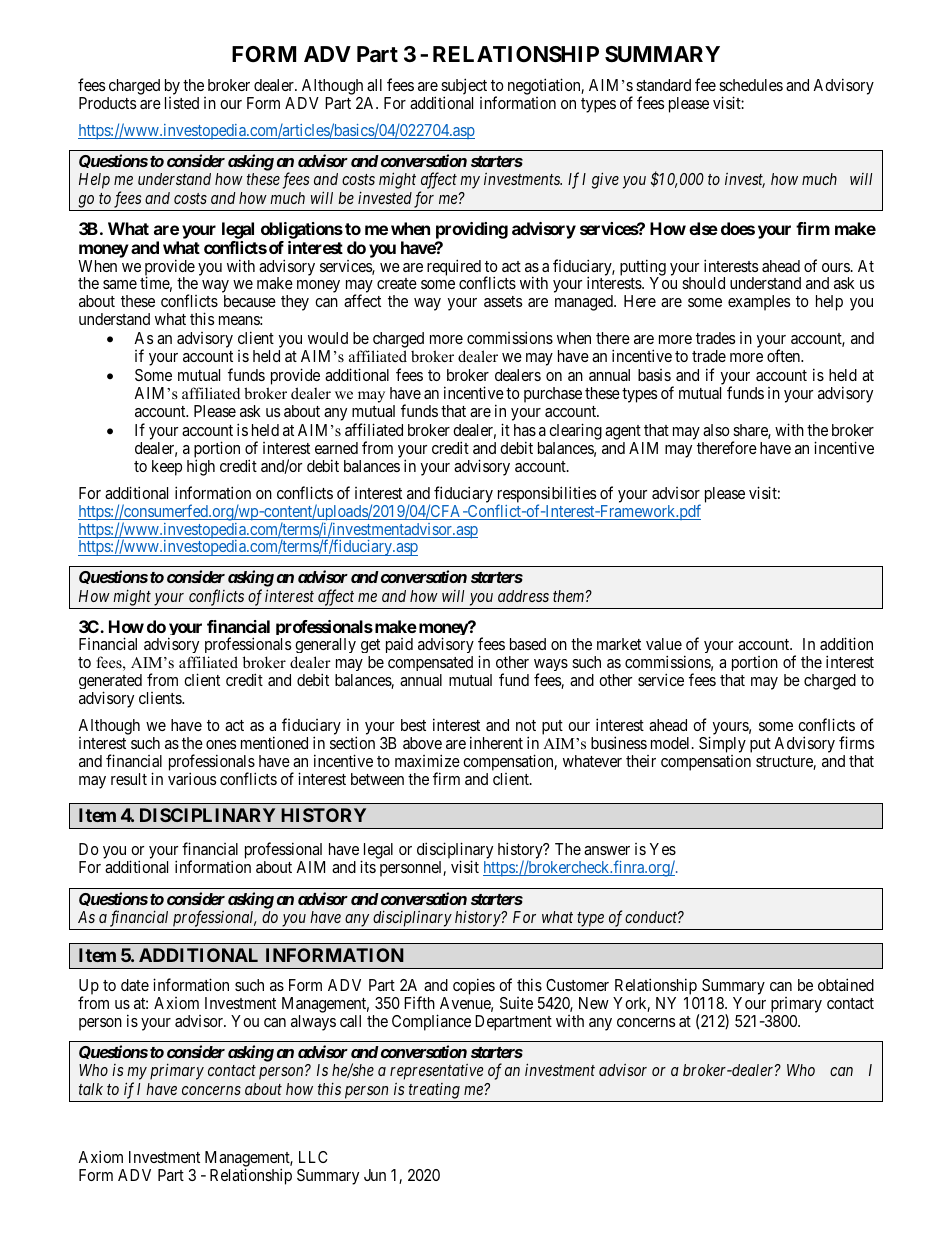 The image size is (952, 1233). What do you see at coordinates (722, 746) in the image?
I see `Simply` at bounding box center [722, 746].
